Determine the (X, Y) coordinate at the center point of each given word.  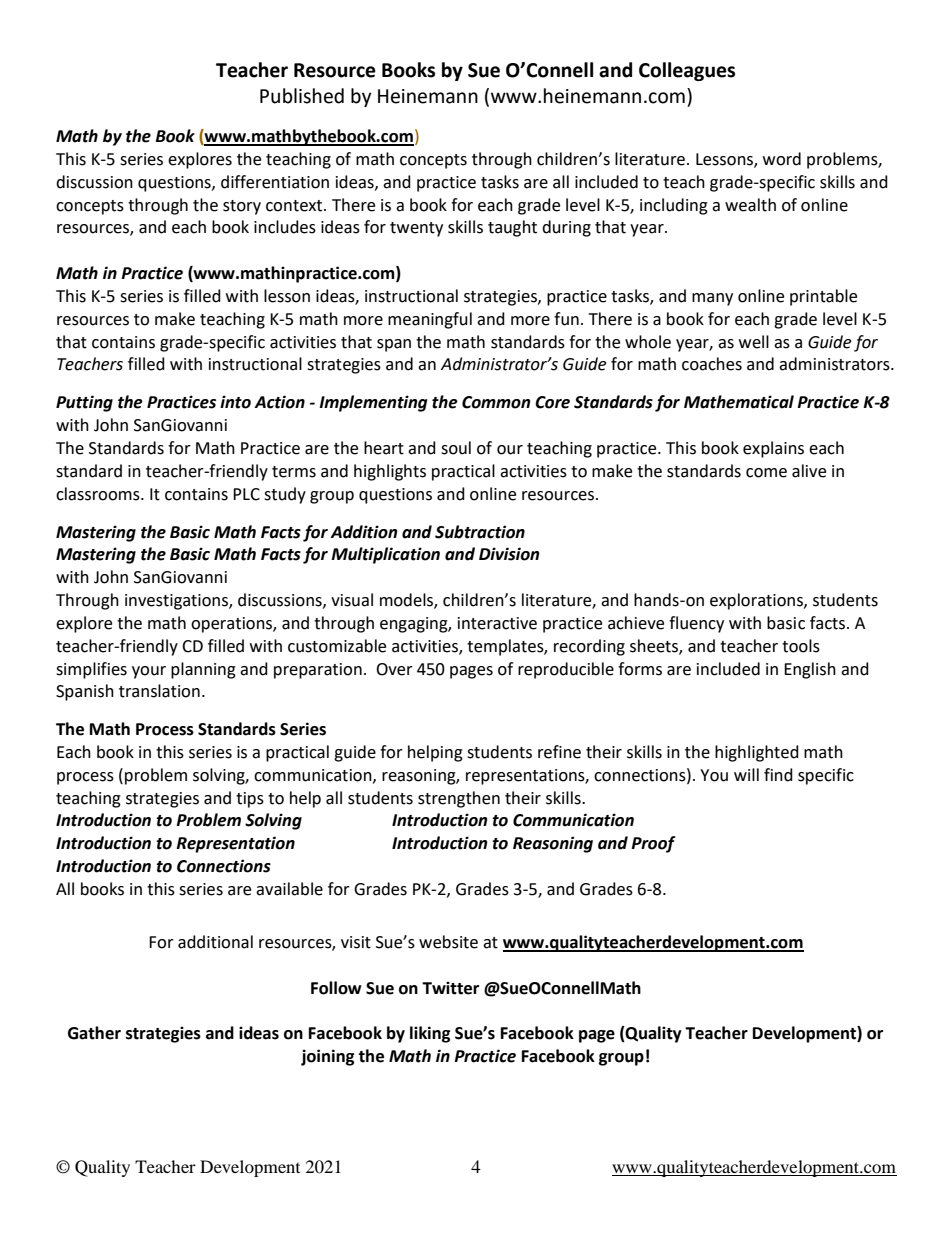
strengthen (459, 799)
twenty (416, 229)
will (746, 774)
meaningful (430, 320)
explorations (757, 601)
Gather (94, 1033)
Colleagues (687, 71)
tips (250, 800)
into (235, 402)
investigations (177, 602)
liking (430, 1034)
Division (509, 554)
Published (302, 96)
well (754, 342)
